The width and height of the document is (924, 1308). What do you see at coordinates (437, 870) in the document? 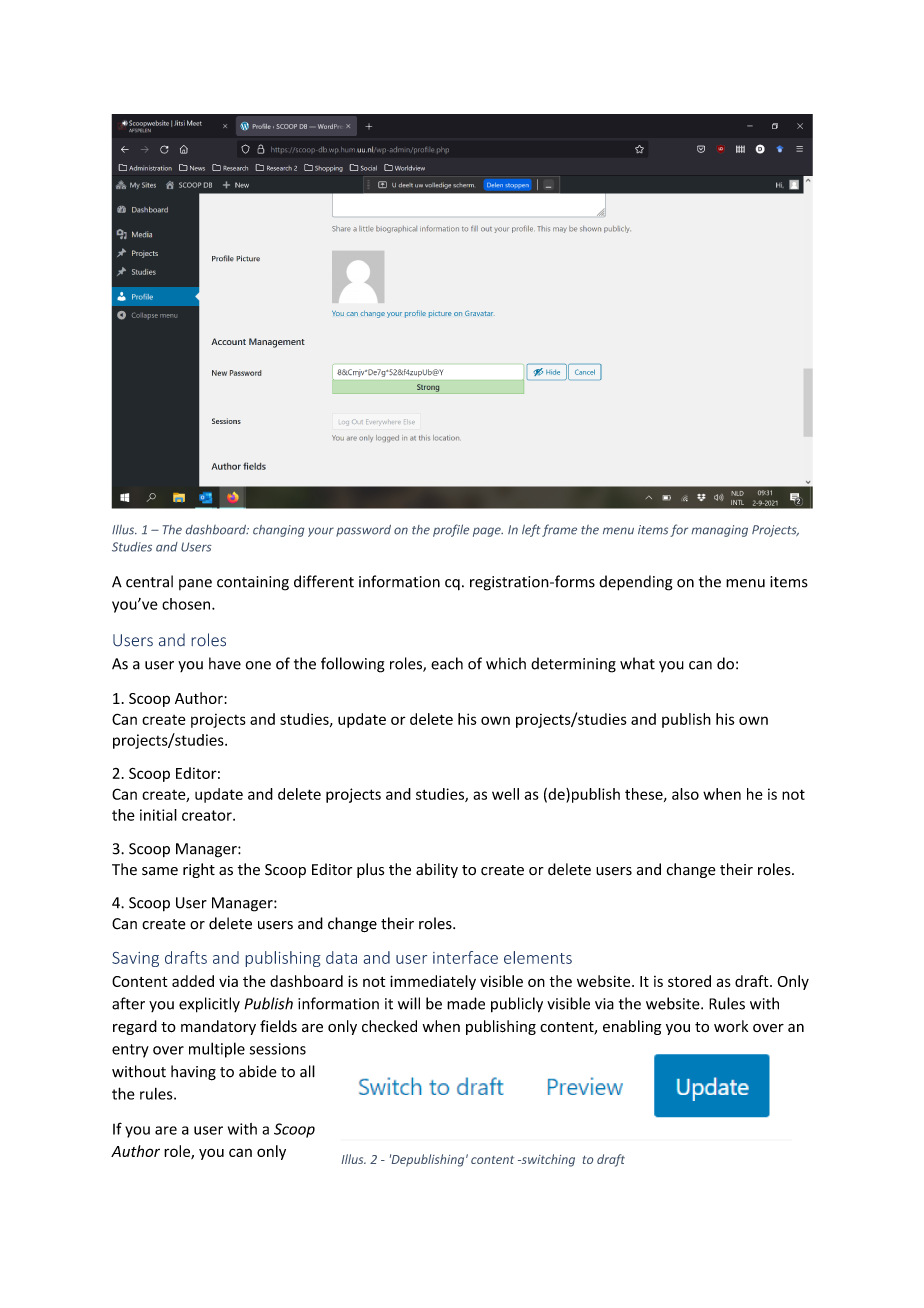
I see `ability` at bounding box center [437, 870].
